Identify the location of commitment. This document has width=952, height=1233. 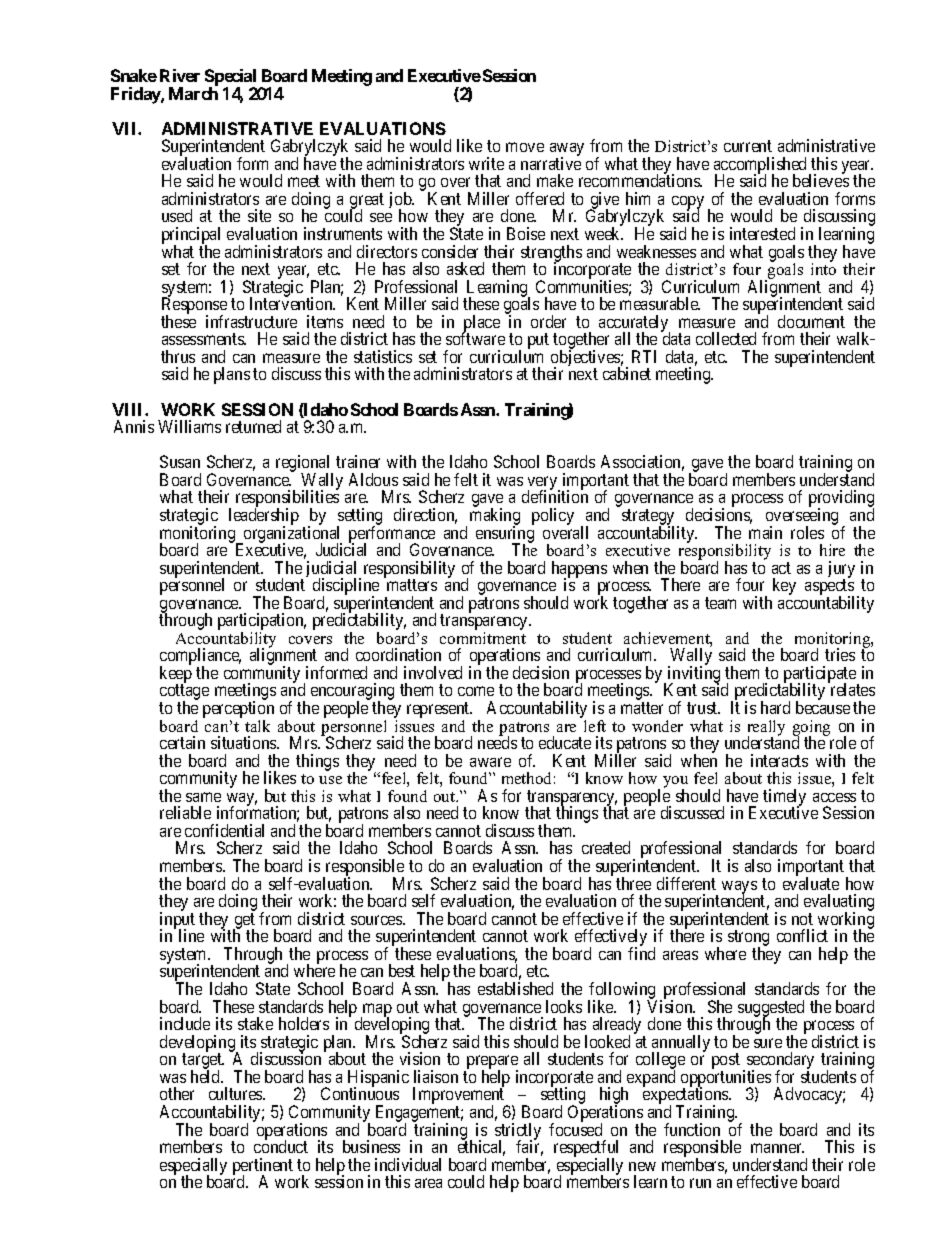
(483, 638).
